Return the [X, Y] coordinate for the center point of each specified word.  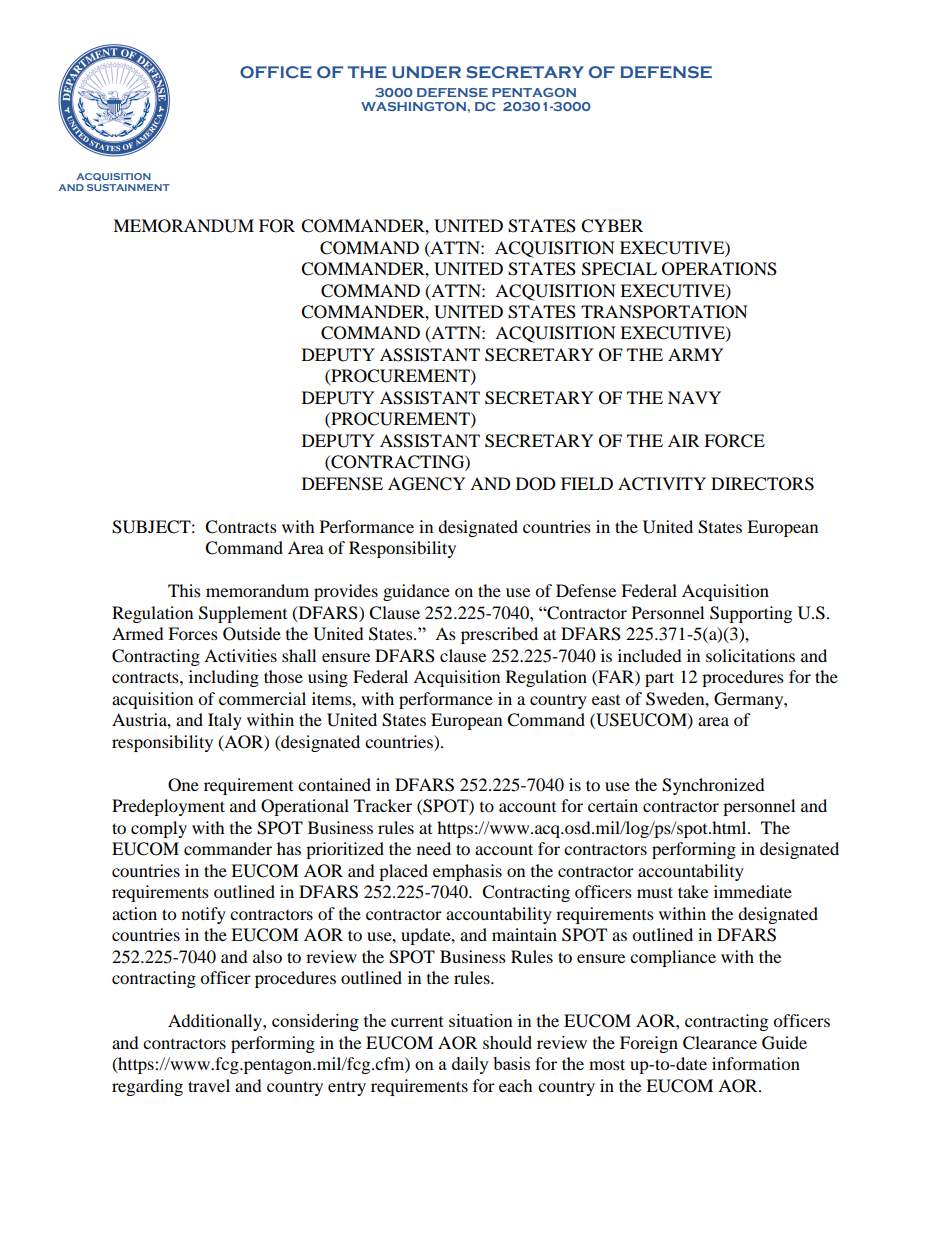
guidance [416, 592]
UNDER [426, 72]
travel [209, 1085]
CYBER [612, 226]
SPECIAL [619, 269]
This [184, 590]
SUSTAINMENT [128, 187]
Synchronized [713, 786]
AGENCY [427, 484]
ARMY [696, 354]
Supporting [751, 614]
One [183, 785]
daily [470, 1065]
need [434, 848]
